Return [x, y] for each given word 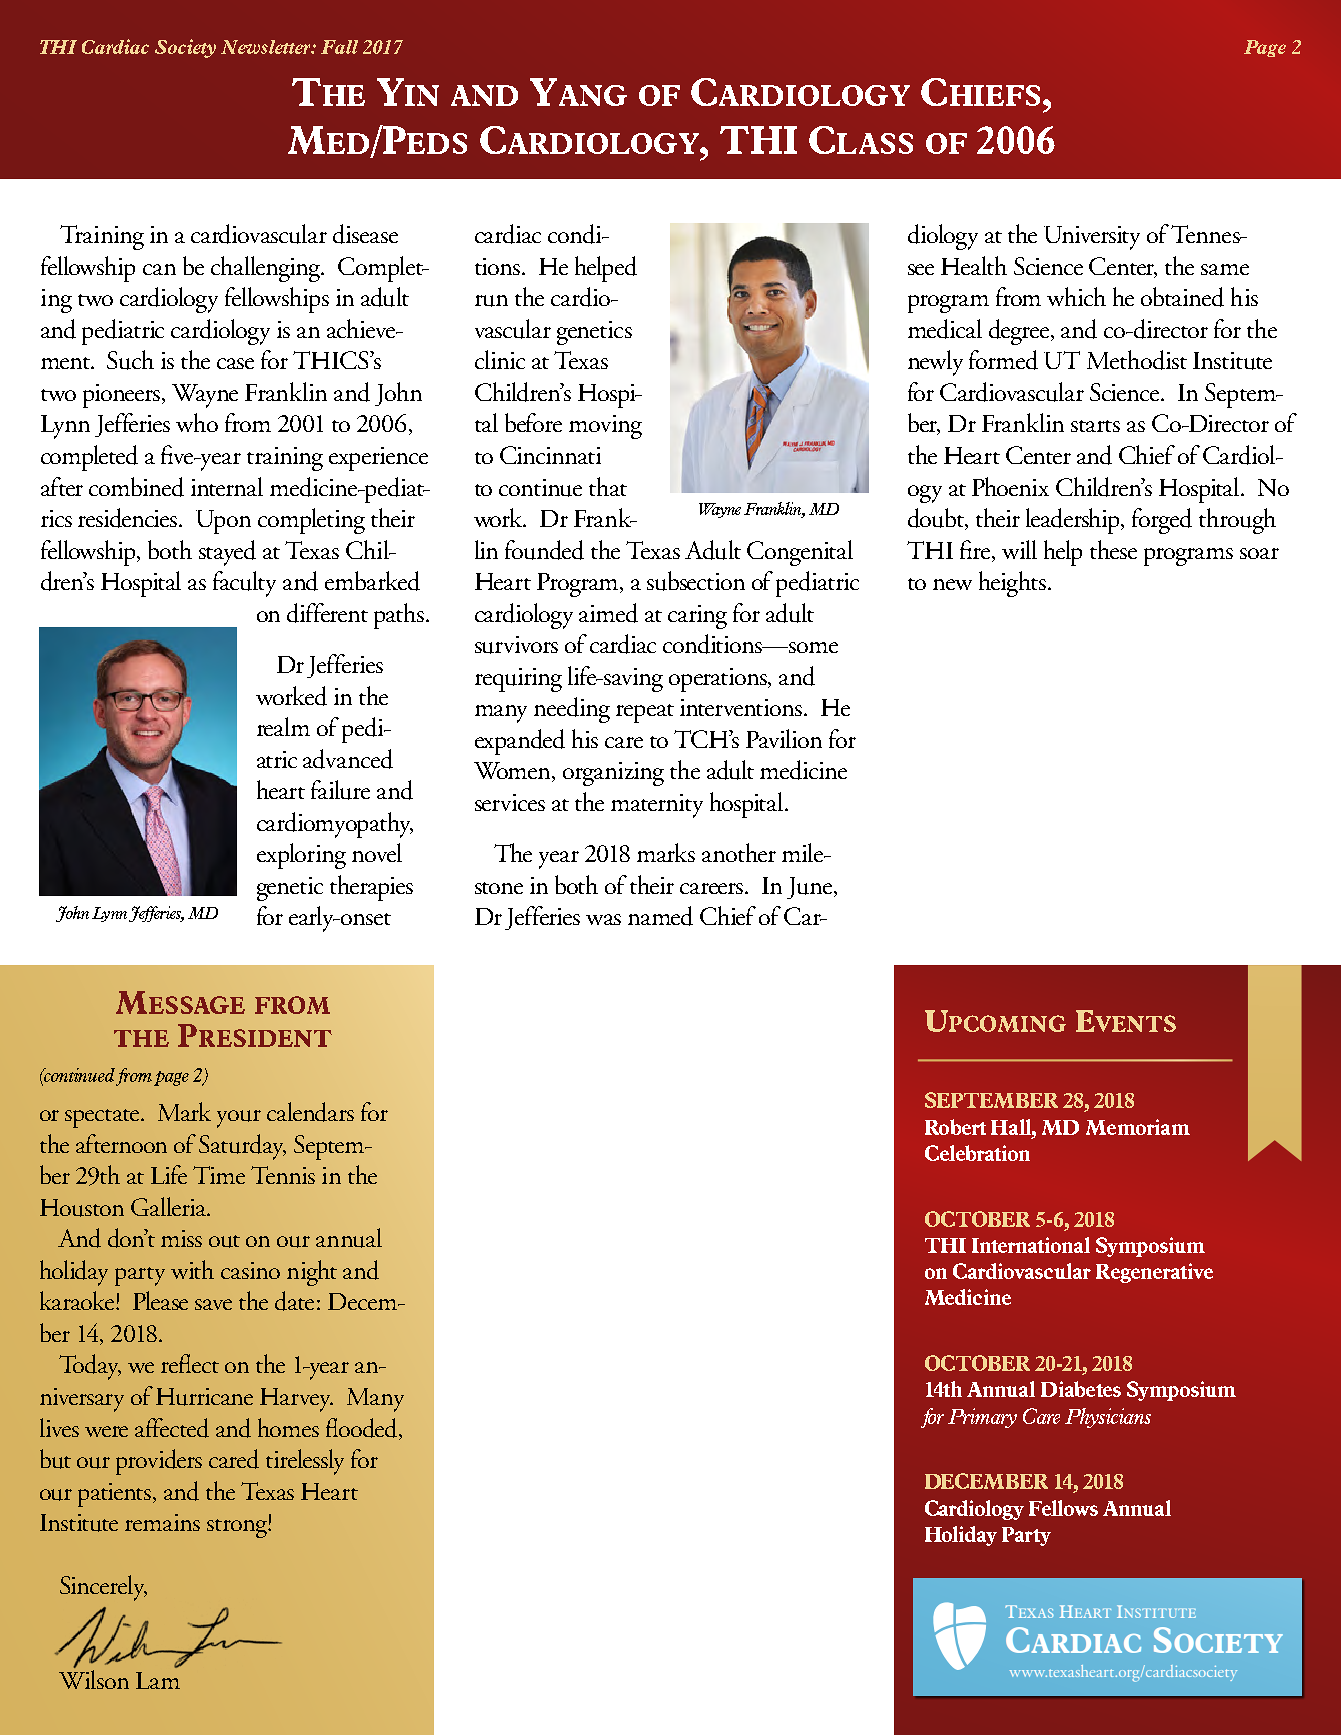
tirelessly [305, 1462]
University [1092, 238]
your [239, 1119]
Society [185, 48]
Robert [955, 1127]
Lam [158, 1680]
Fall [339, 47]
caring [697, 617]
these [1113, 549]
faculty [244, 584]
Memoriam [1138, 1127]
